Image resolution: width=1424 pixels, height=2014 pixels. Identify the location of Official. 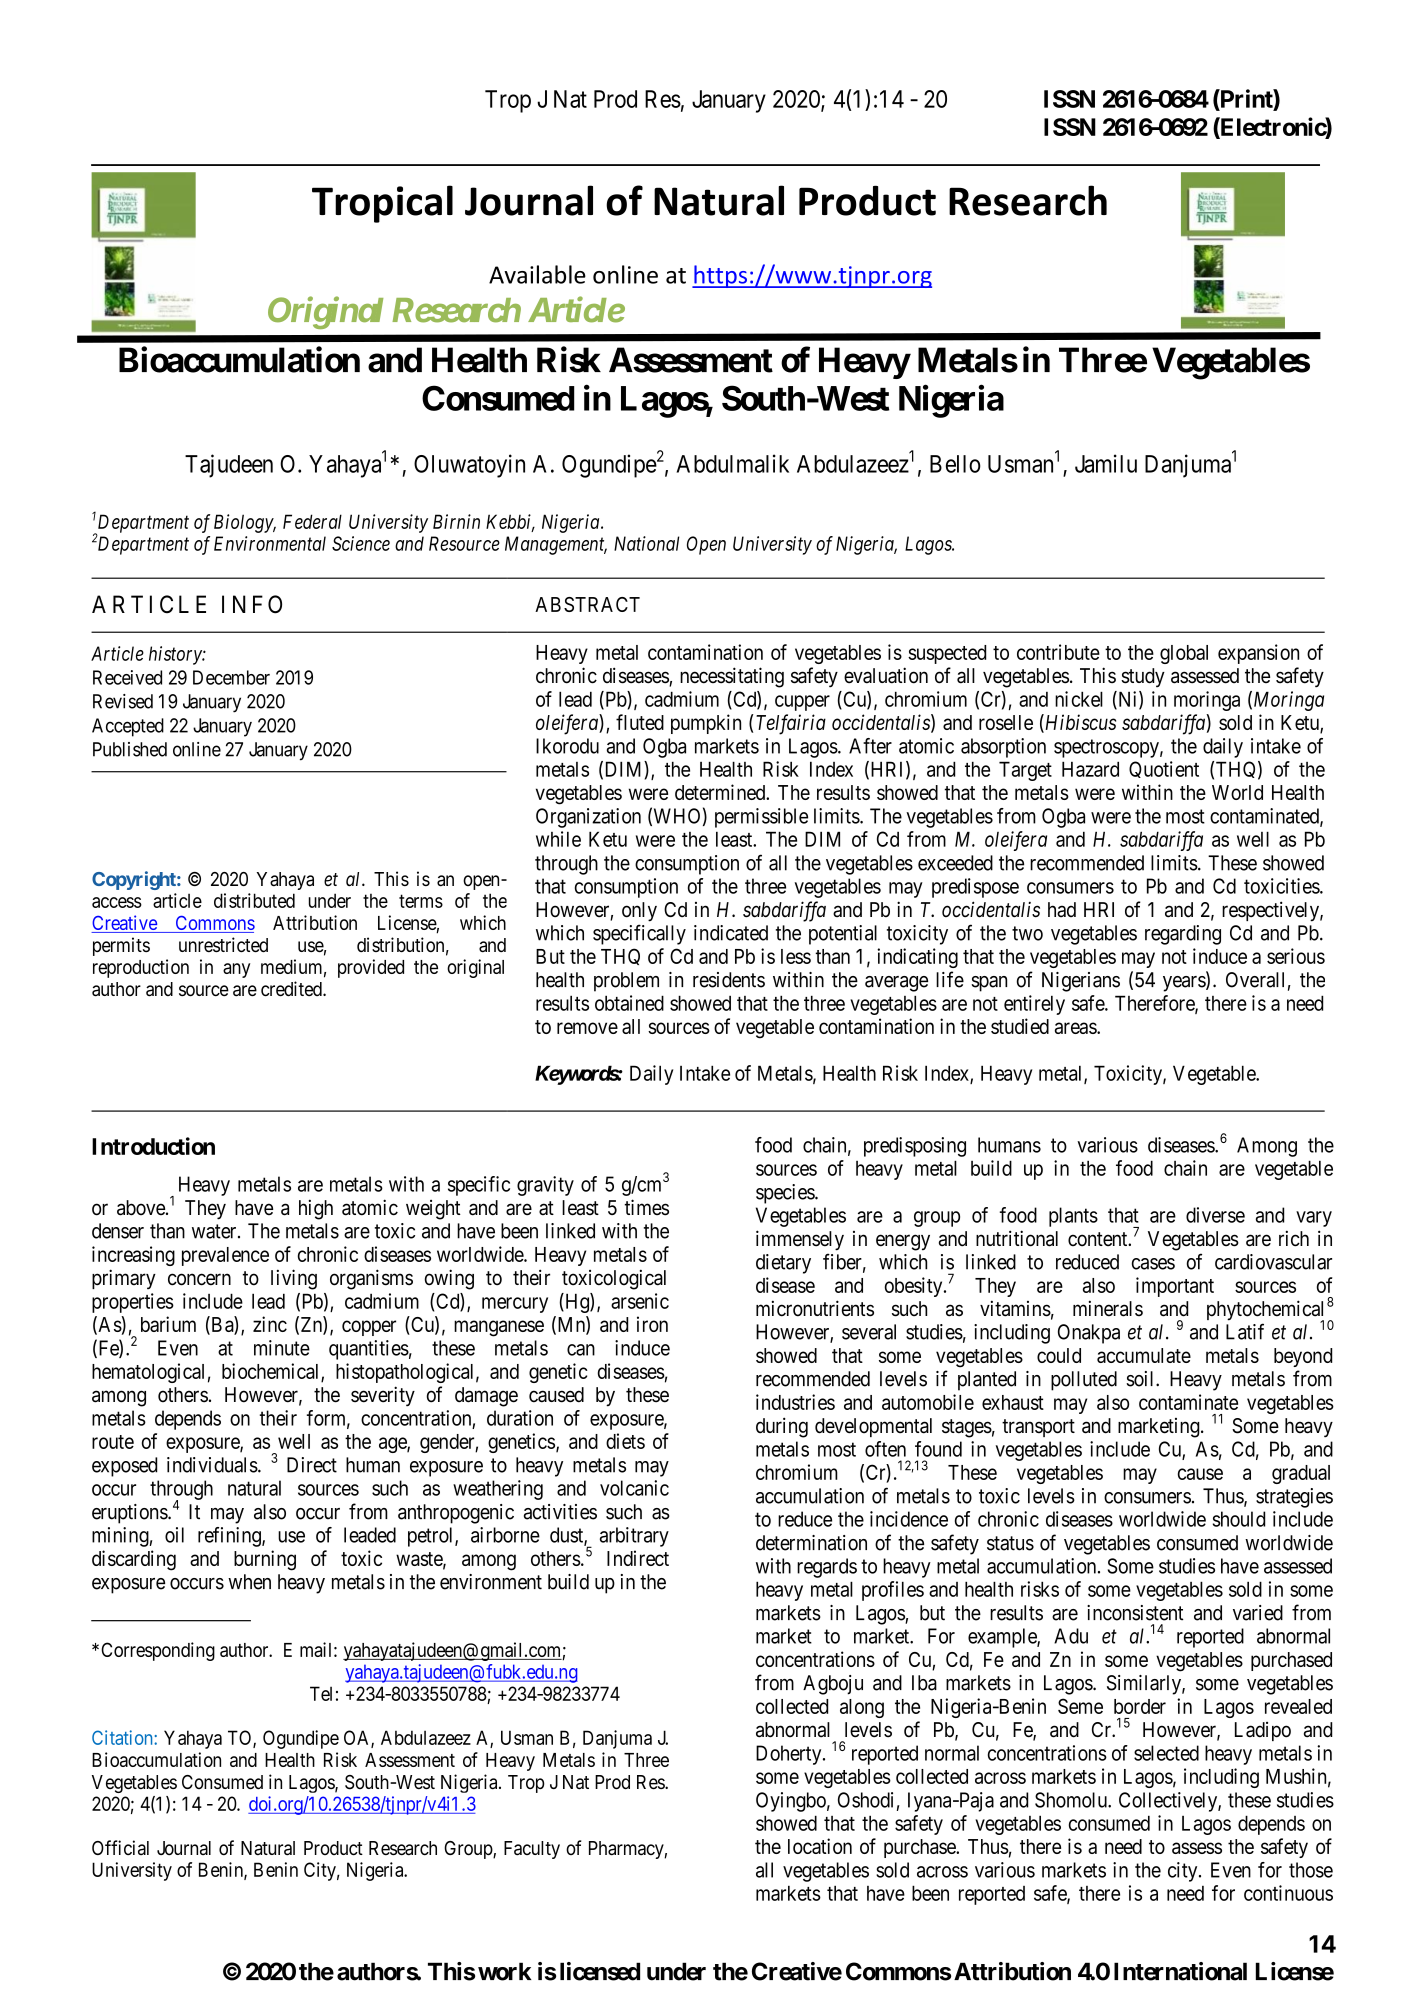
(120, 1847).
